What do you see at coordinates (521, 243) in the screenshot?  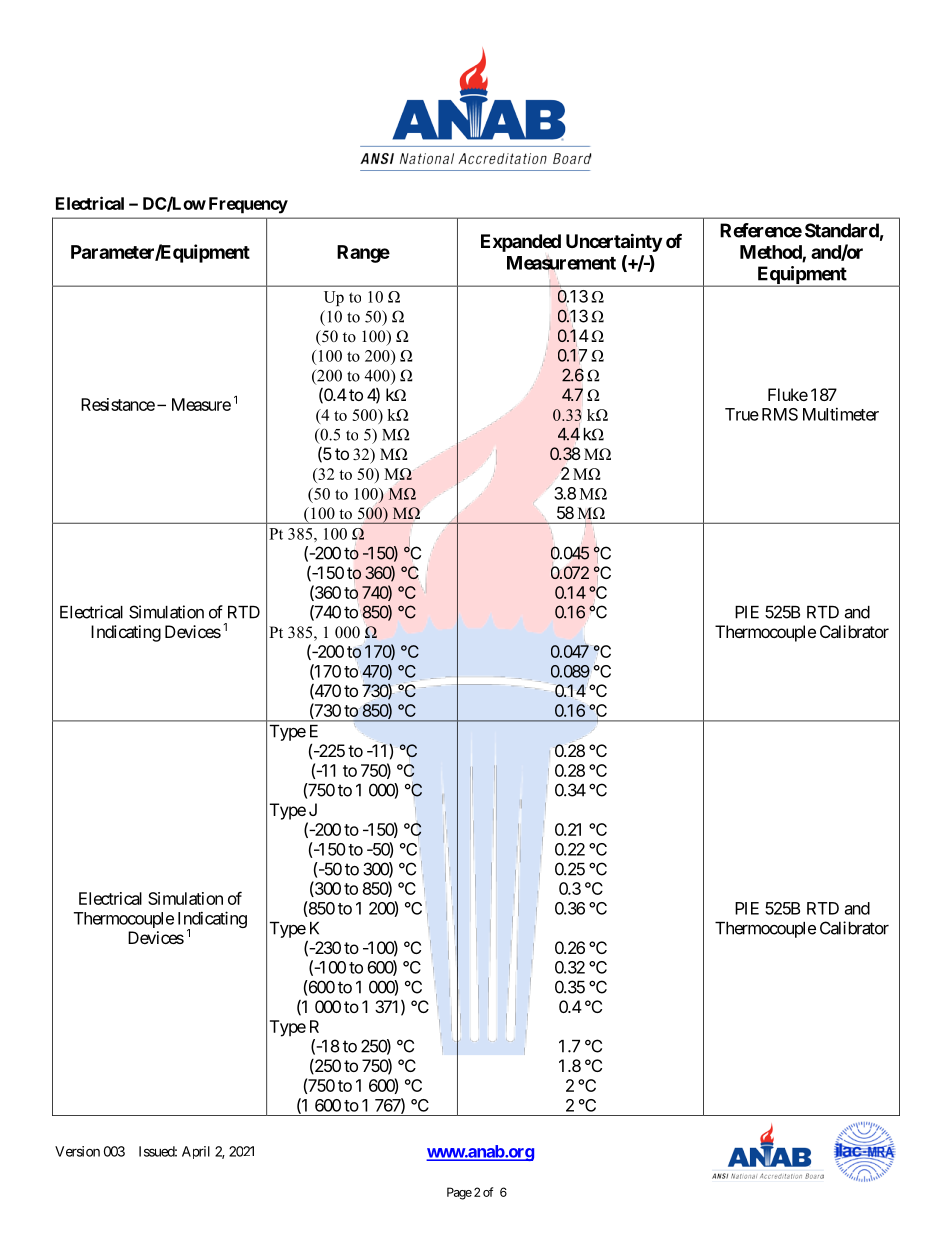 I see `Expanded` at bounding box center [521, 243].
